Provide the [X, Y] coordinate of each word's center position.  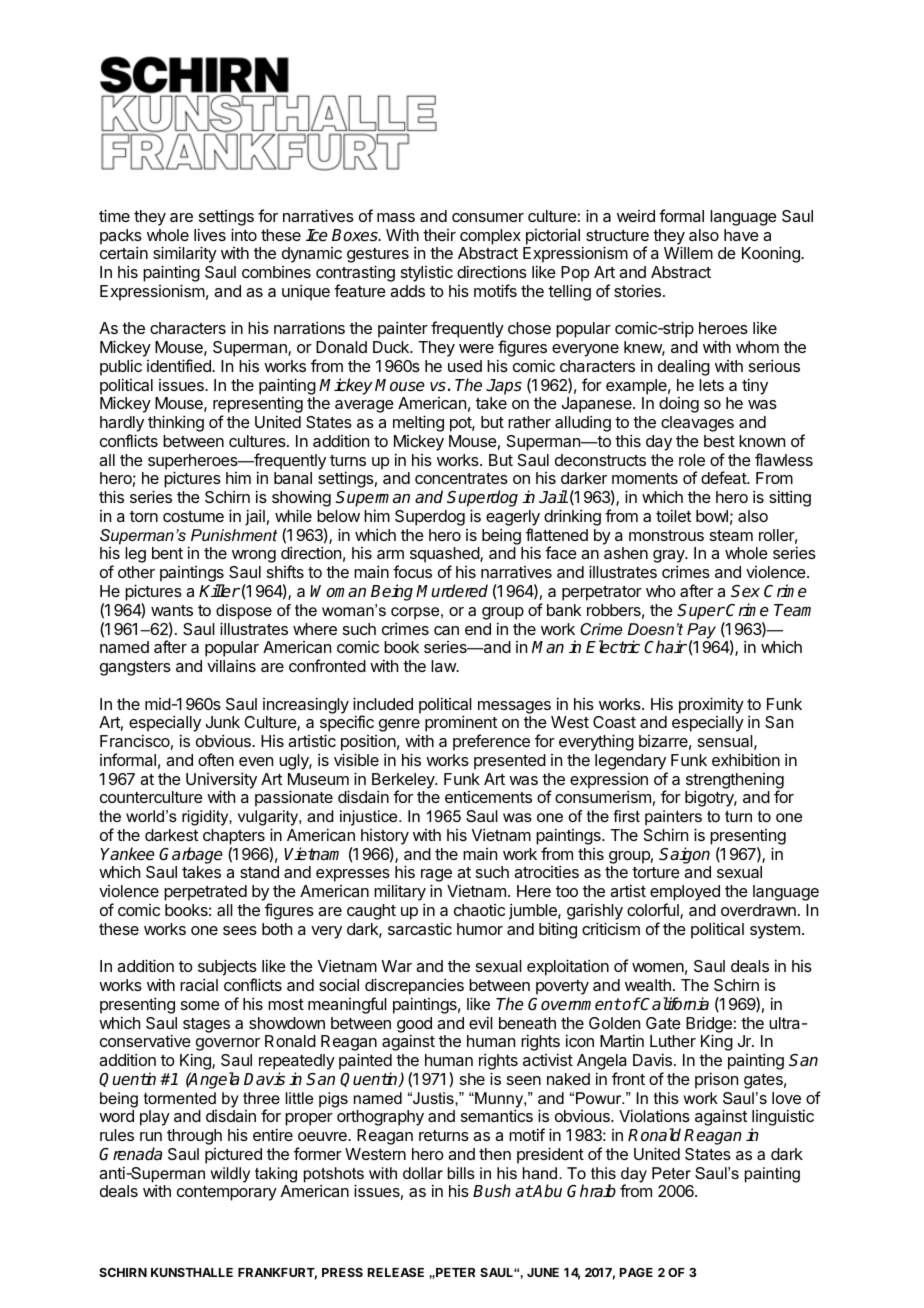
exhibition [746, 759]
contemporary [227, 1193]
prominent [461, 725]
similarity [185, 256]
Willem [688, 252]
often [216, 759]
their [439, 235]
